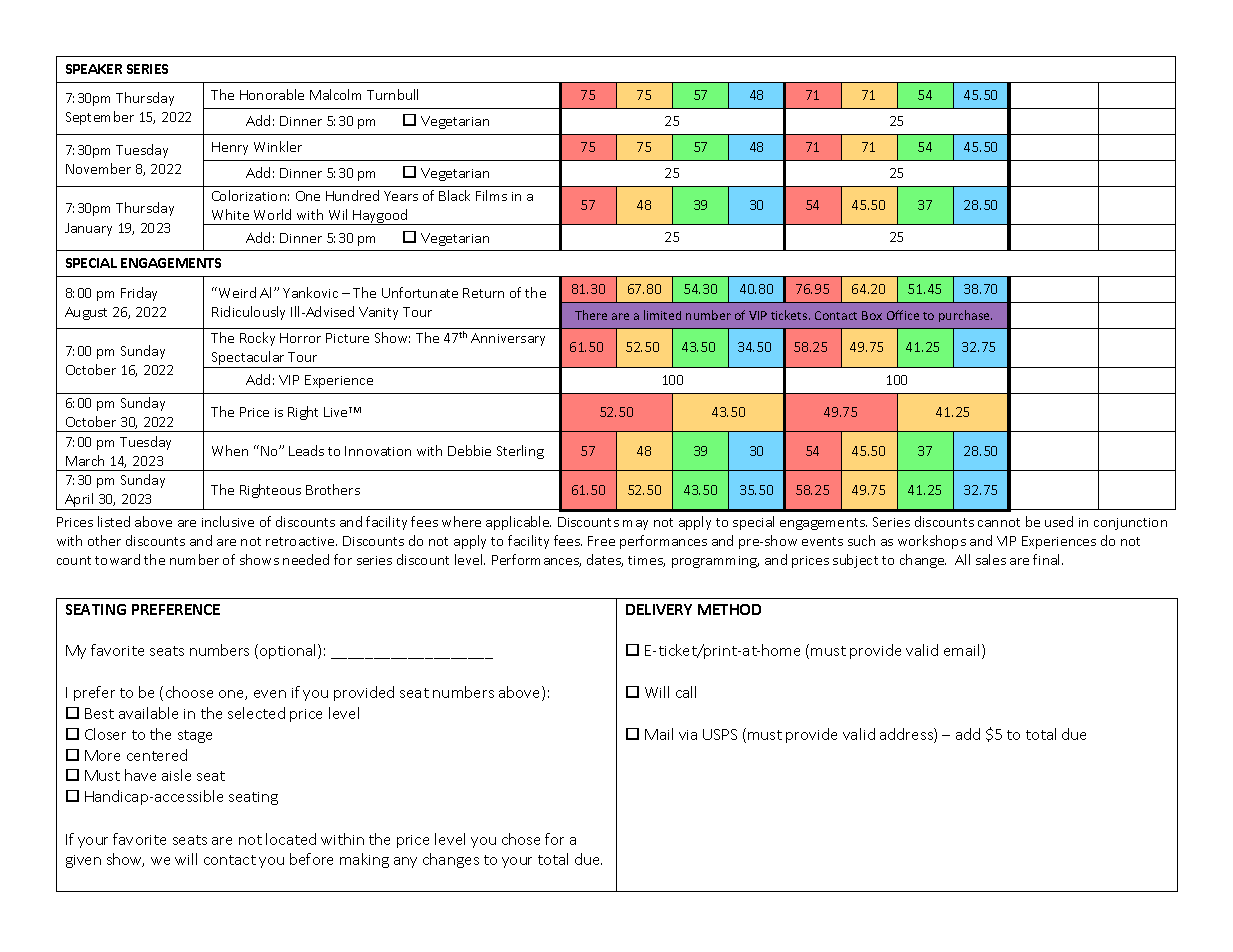  I want to click on sales, so click(991, 559).
